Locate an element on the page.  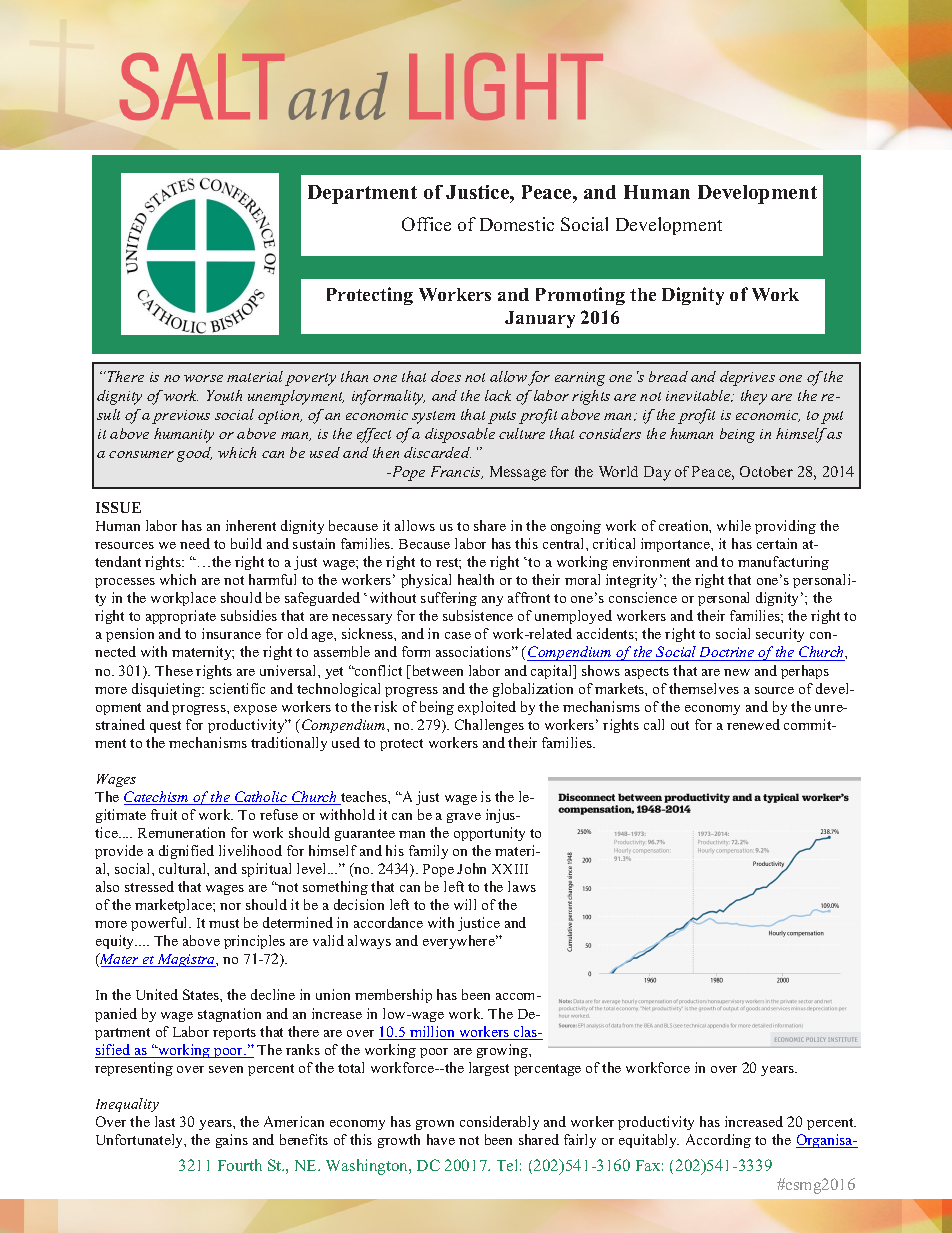
worse is located at coordinates (203, 378).
